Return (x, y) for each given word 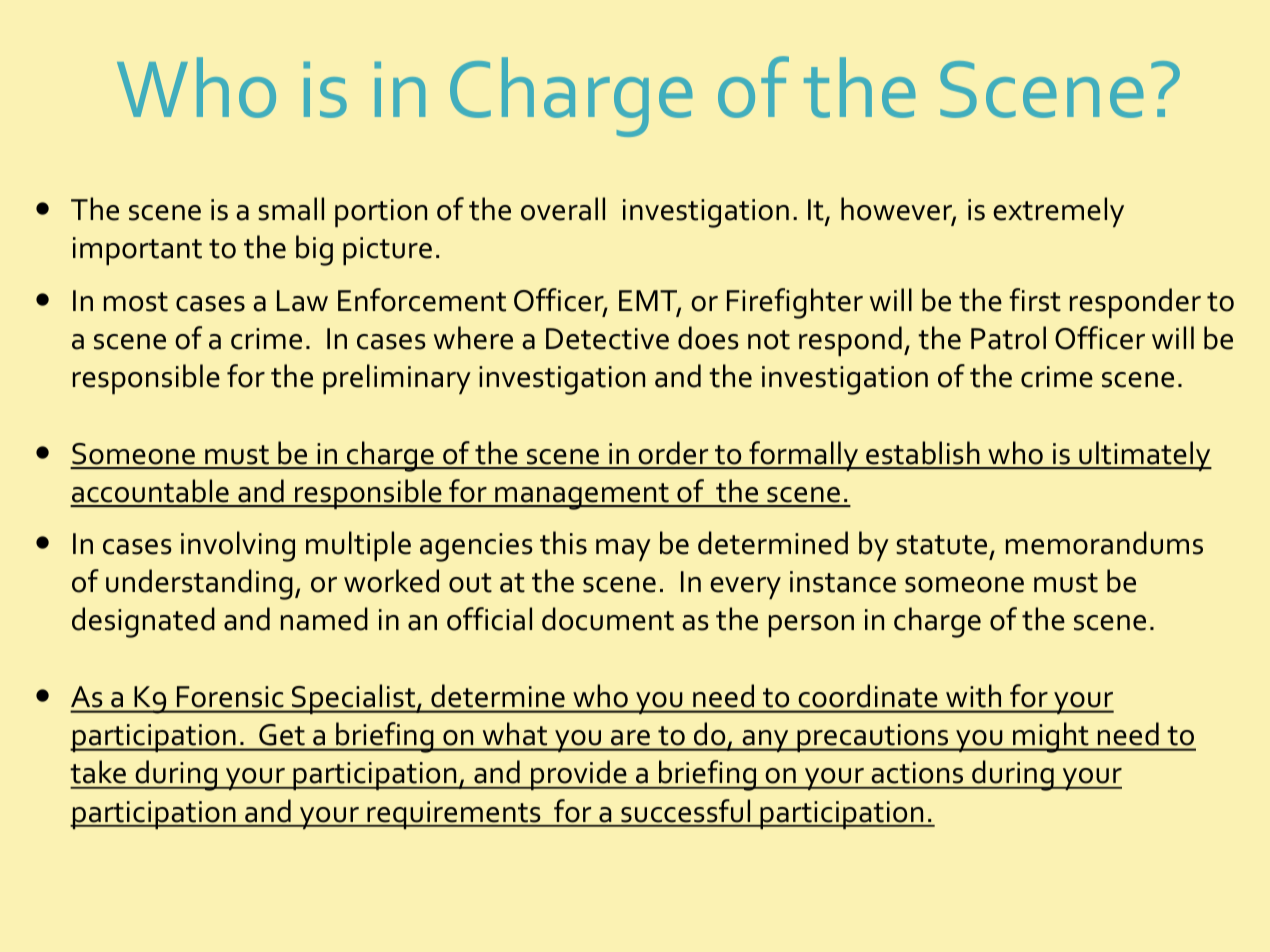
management (582, 496)
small (291, 209)
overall (563, 209)
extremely (1058, 212)
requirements (454, 815)
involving (238, 546)
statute (941, 545)
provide (579, 775)
